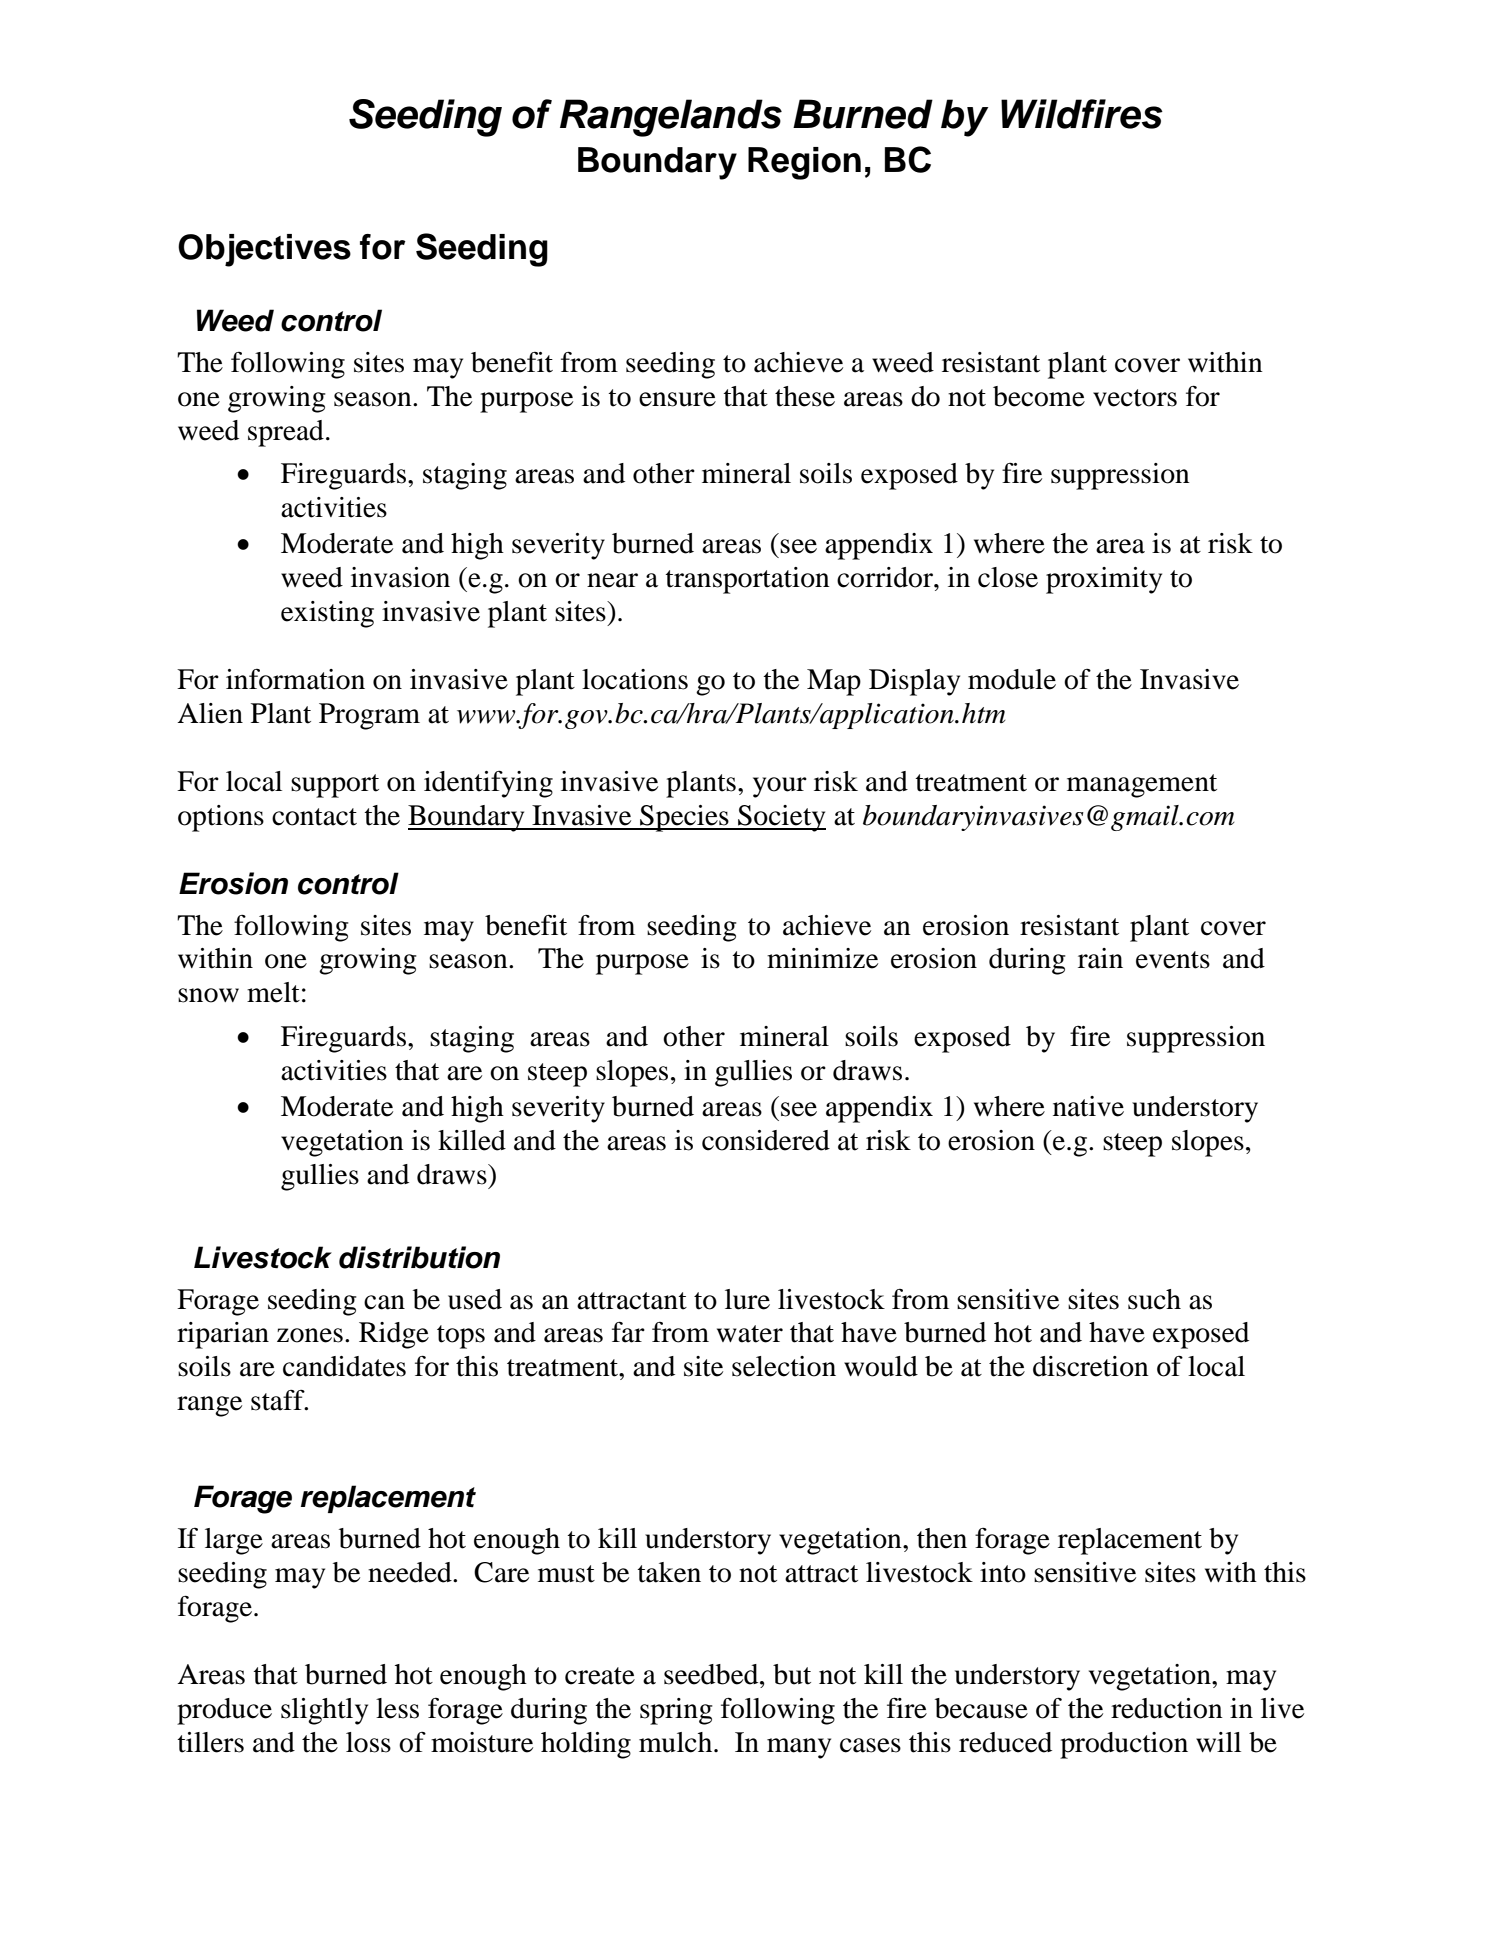 The height and width of the document is (1952, 1508). Describe the element at coordinates (747, 580) in the document. I see `transportation` at that location.
